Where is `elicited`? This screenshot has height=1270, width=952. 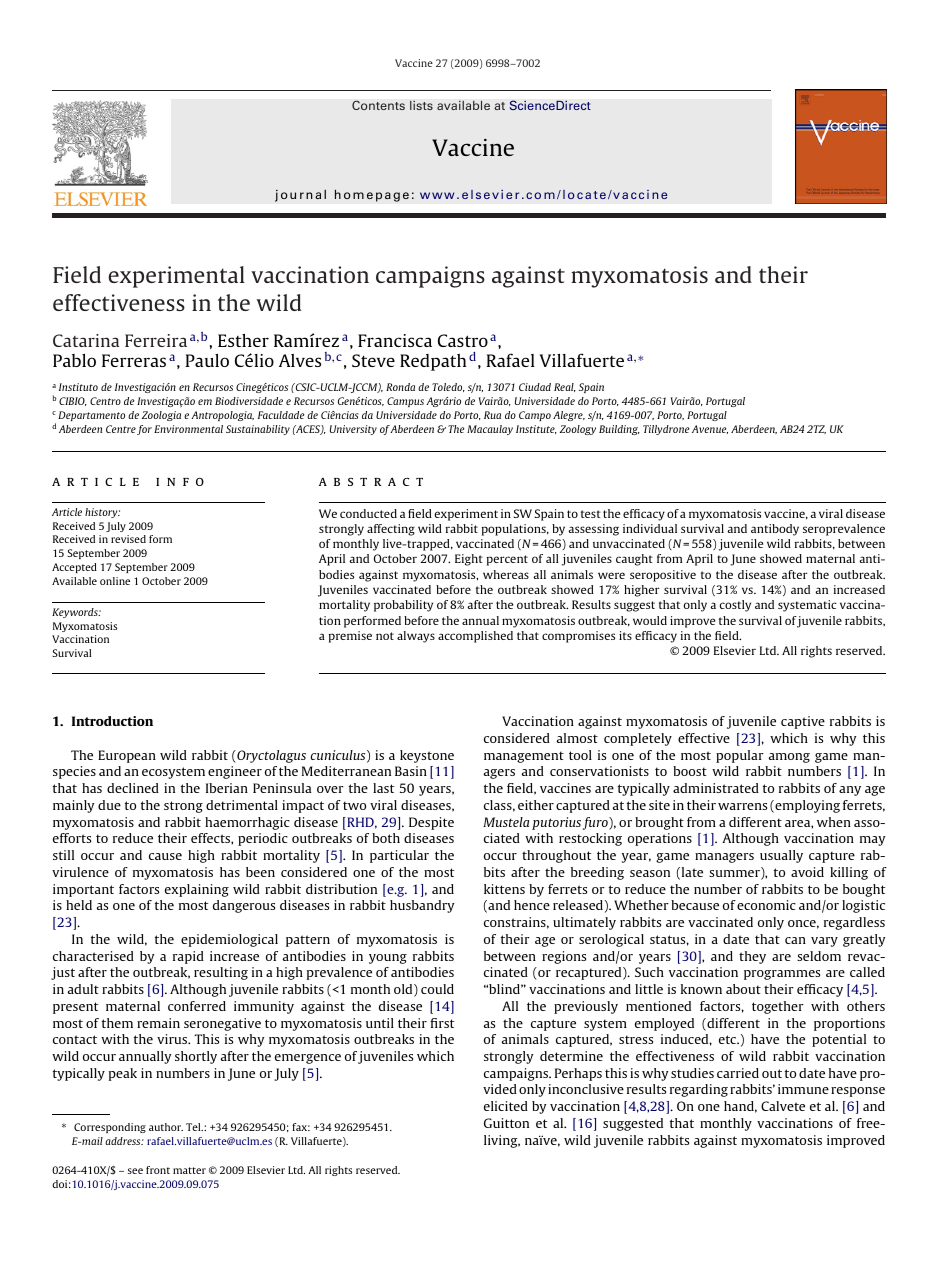 elicited is located at coordinates (506, 1106).
